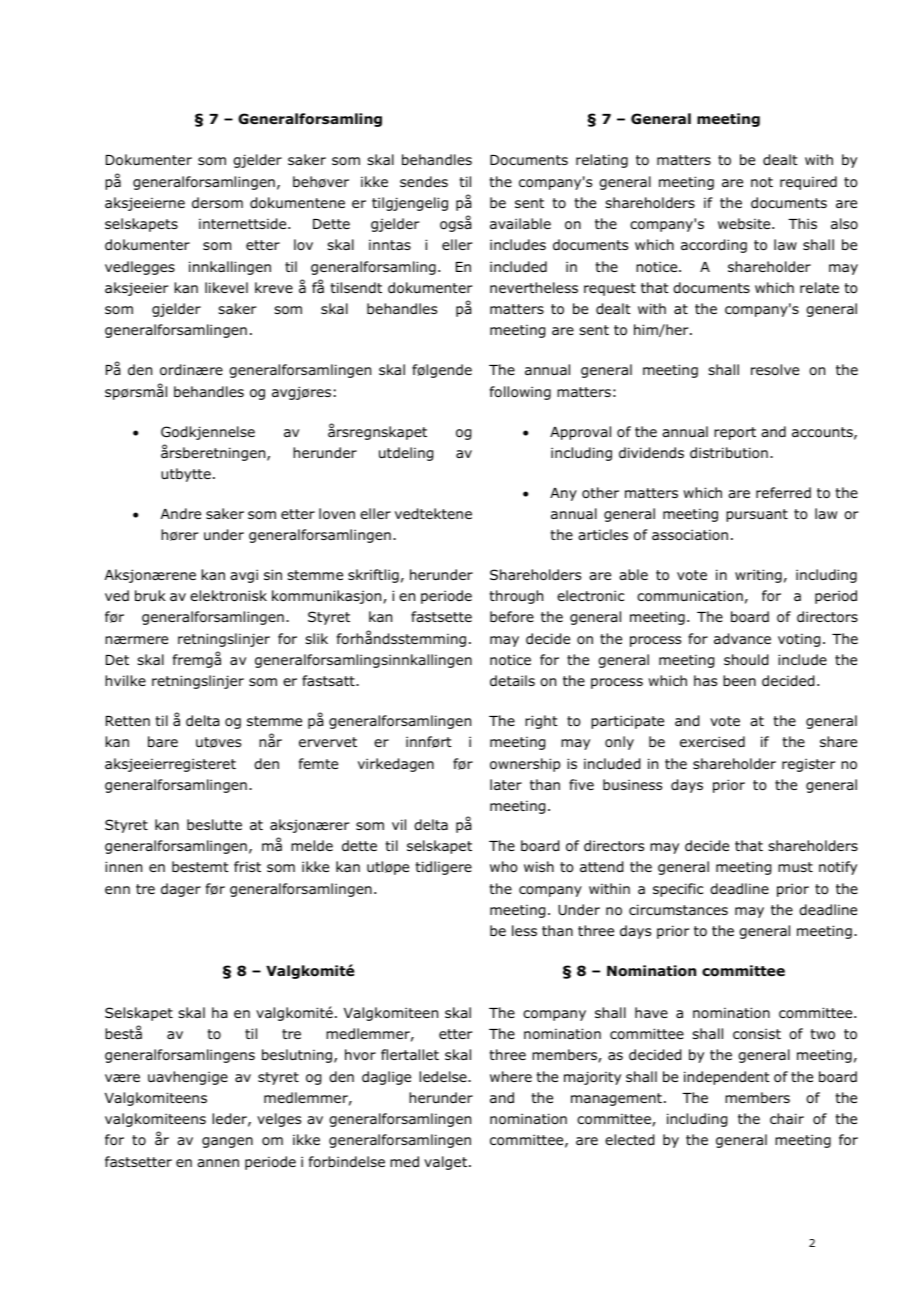 Image resolution: width=924 pixels, height=1308 pixels. What do you see at coordinates (610, 289) in the screenshot?
I see `request` at bounding box center [610, 289].
